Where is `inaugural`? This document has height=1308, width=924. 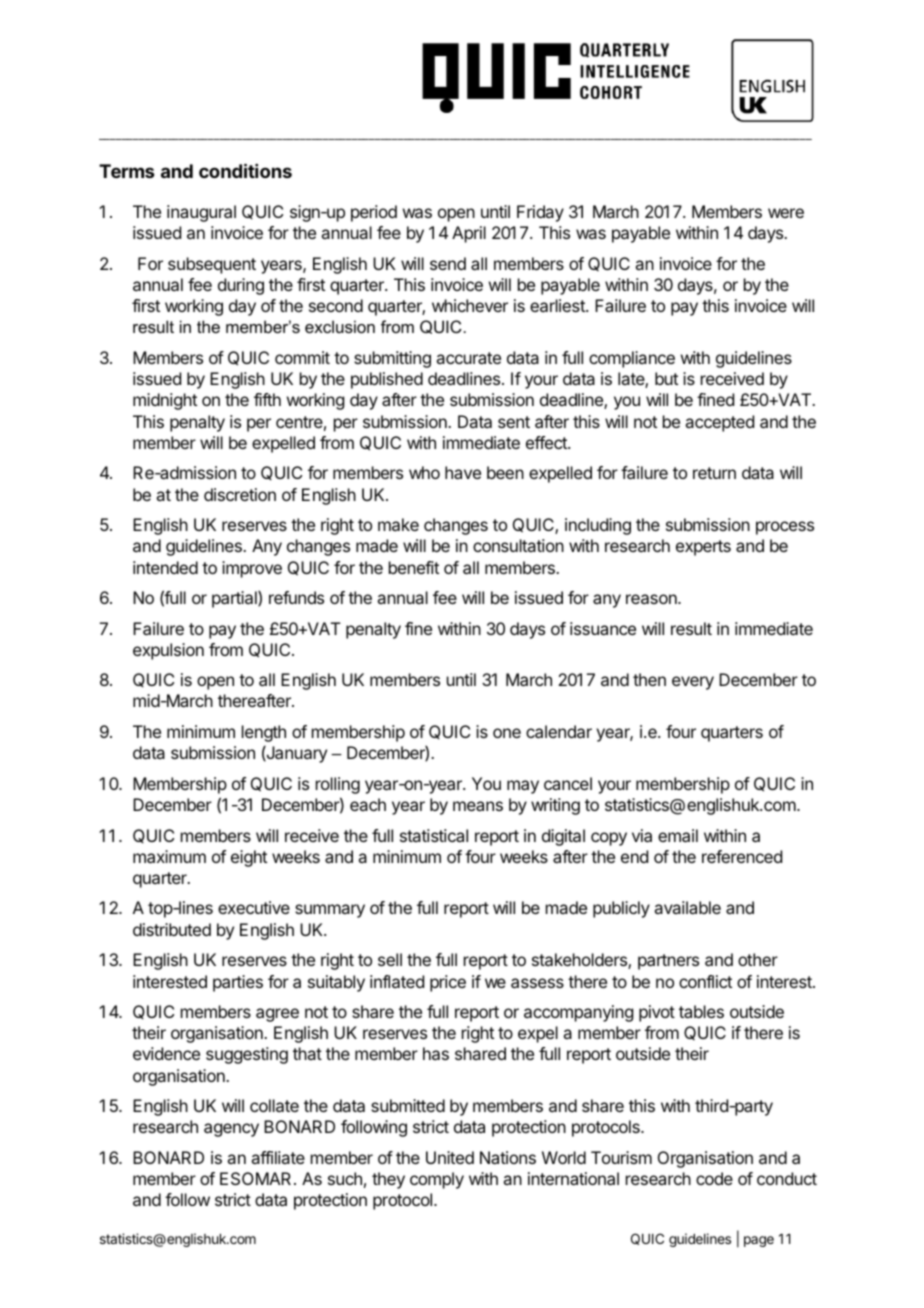
inaugural is located at coordinates (201, 213).
